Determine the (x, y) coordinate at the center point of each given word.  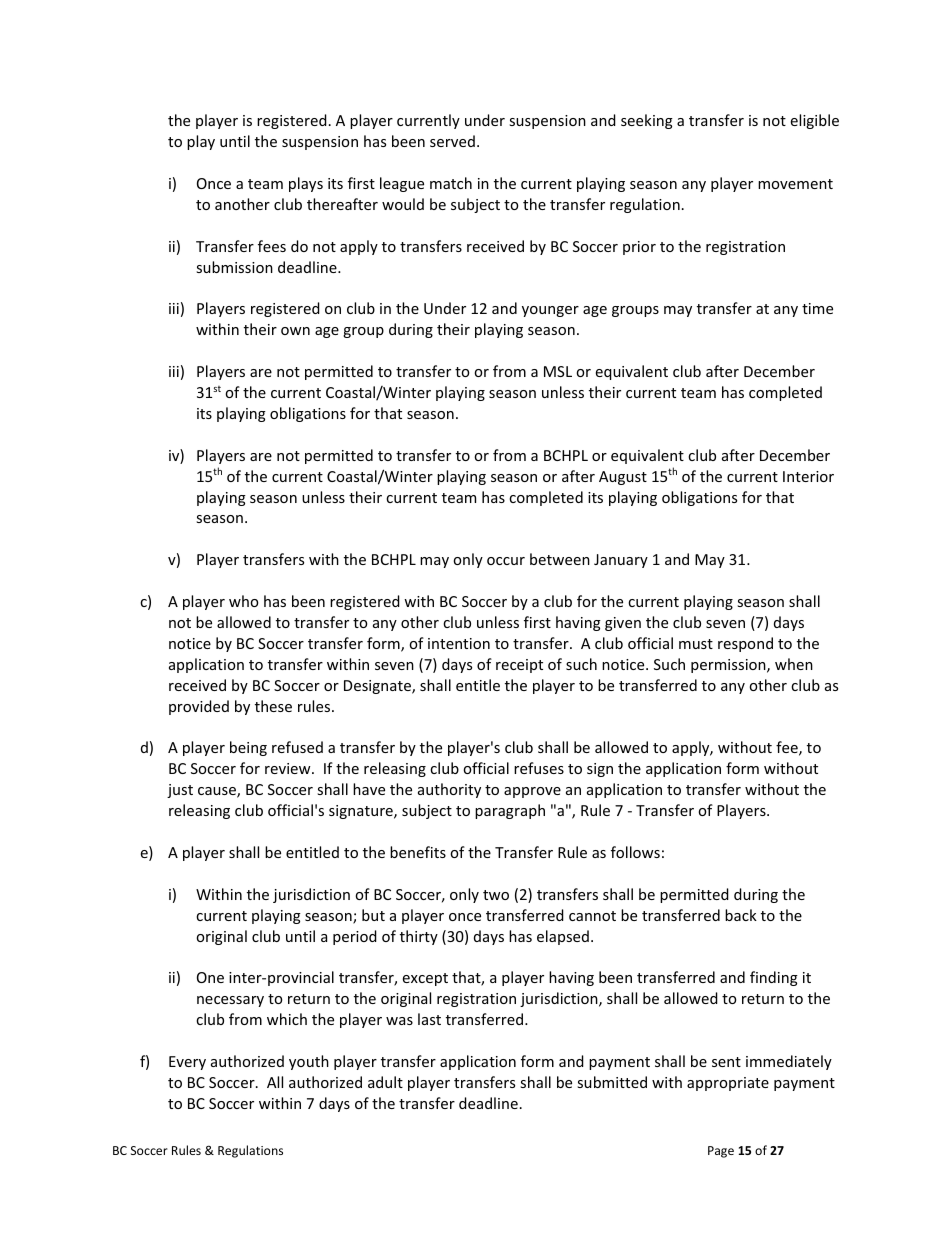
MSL (558, 371)
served (452, 141)
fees (272, 246)
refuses (539, 768)
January (621, 561)
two (496, 895)
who (243, 601)
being (248, 748)
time (817, 308)
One (210, 977)
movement (795, 184)
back (741, 915)
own (295, 331)
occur (506, 561)
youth (309, 1062)
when (794, 664)
